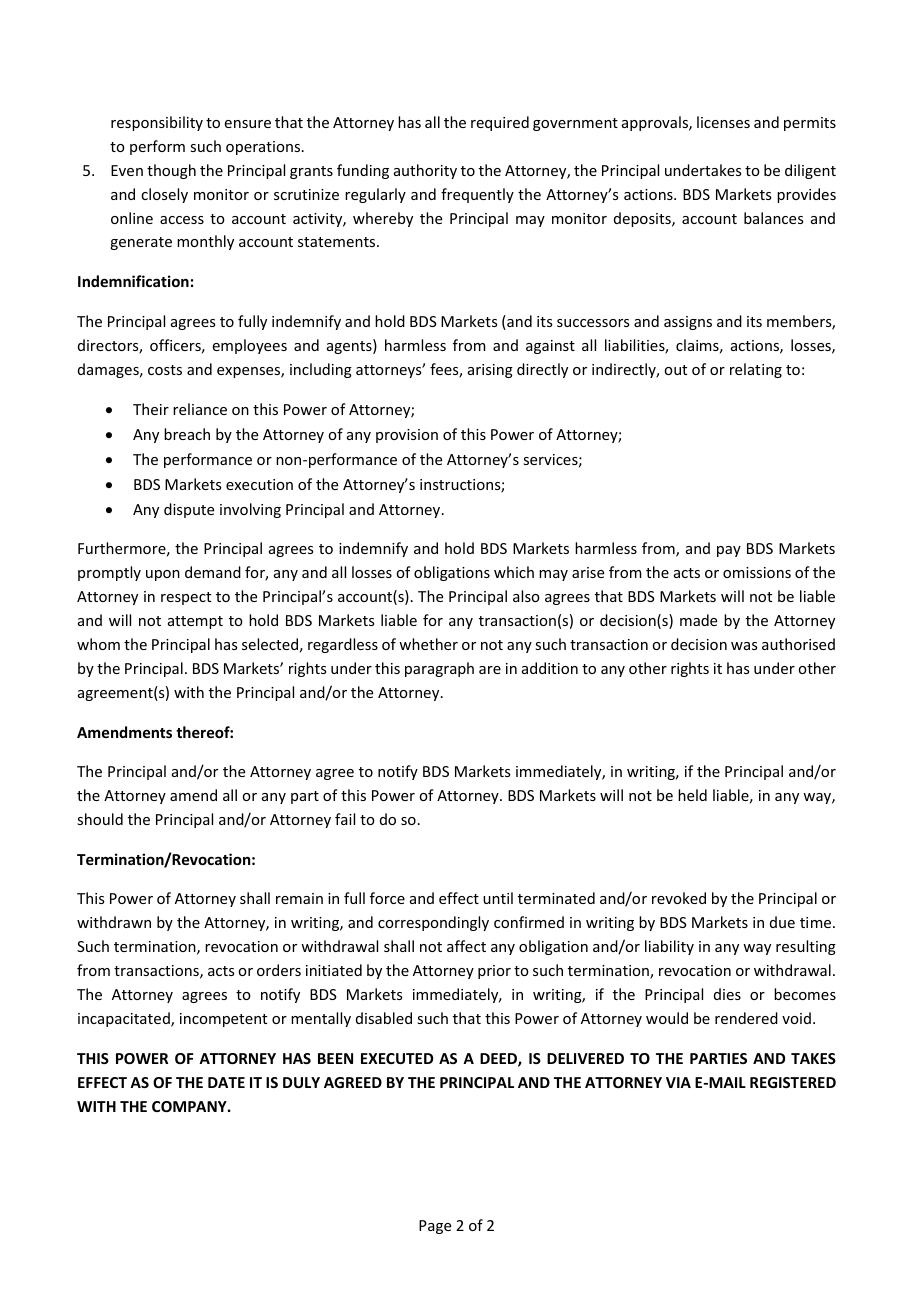  I want to click on VIA, so click(678, 1082).
